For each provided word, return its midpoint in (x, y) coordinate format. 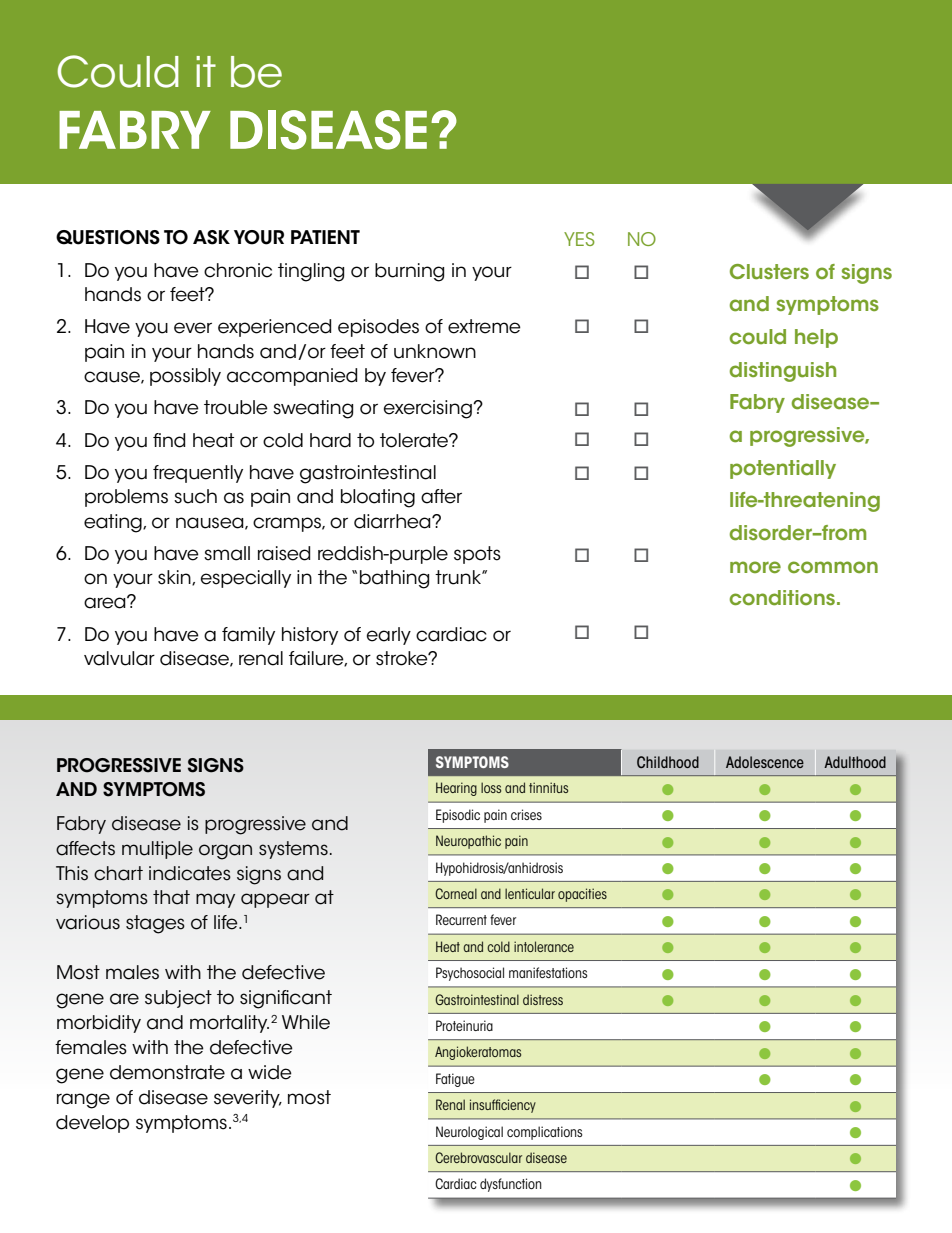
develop (92, 1124)
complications (544, 1133)
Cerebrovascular (478, 1157)
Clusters (769, 272)
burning (409, 272)
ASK (211, 237)
